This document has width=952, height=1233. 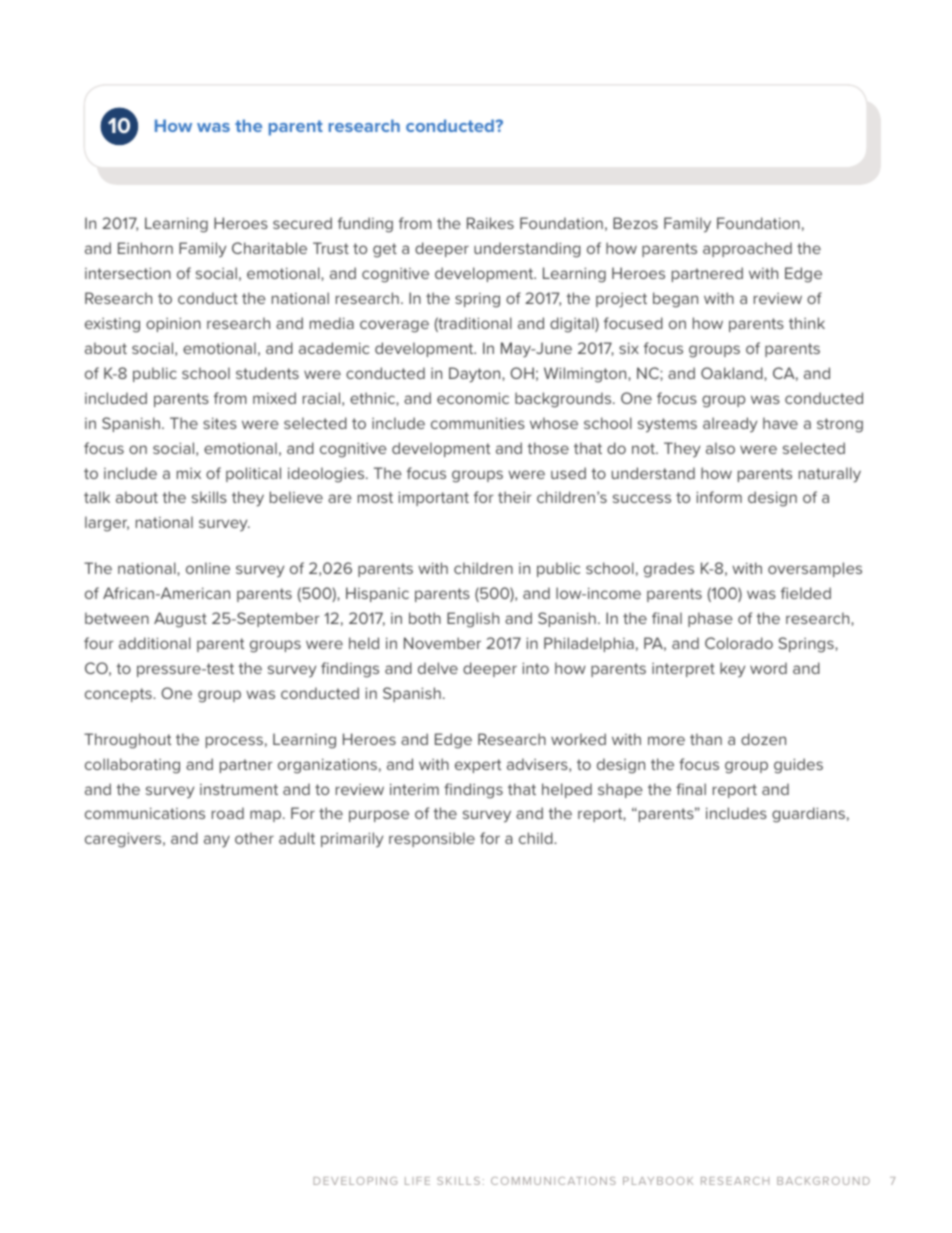 I want to click on Colorado, so click(x=739, y=643).
